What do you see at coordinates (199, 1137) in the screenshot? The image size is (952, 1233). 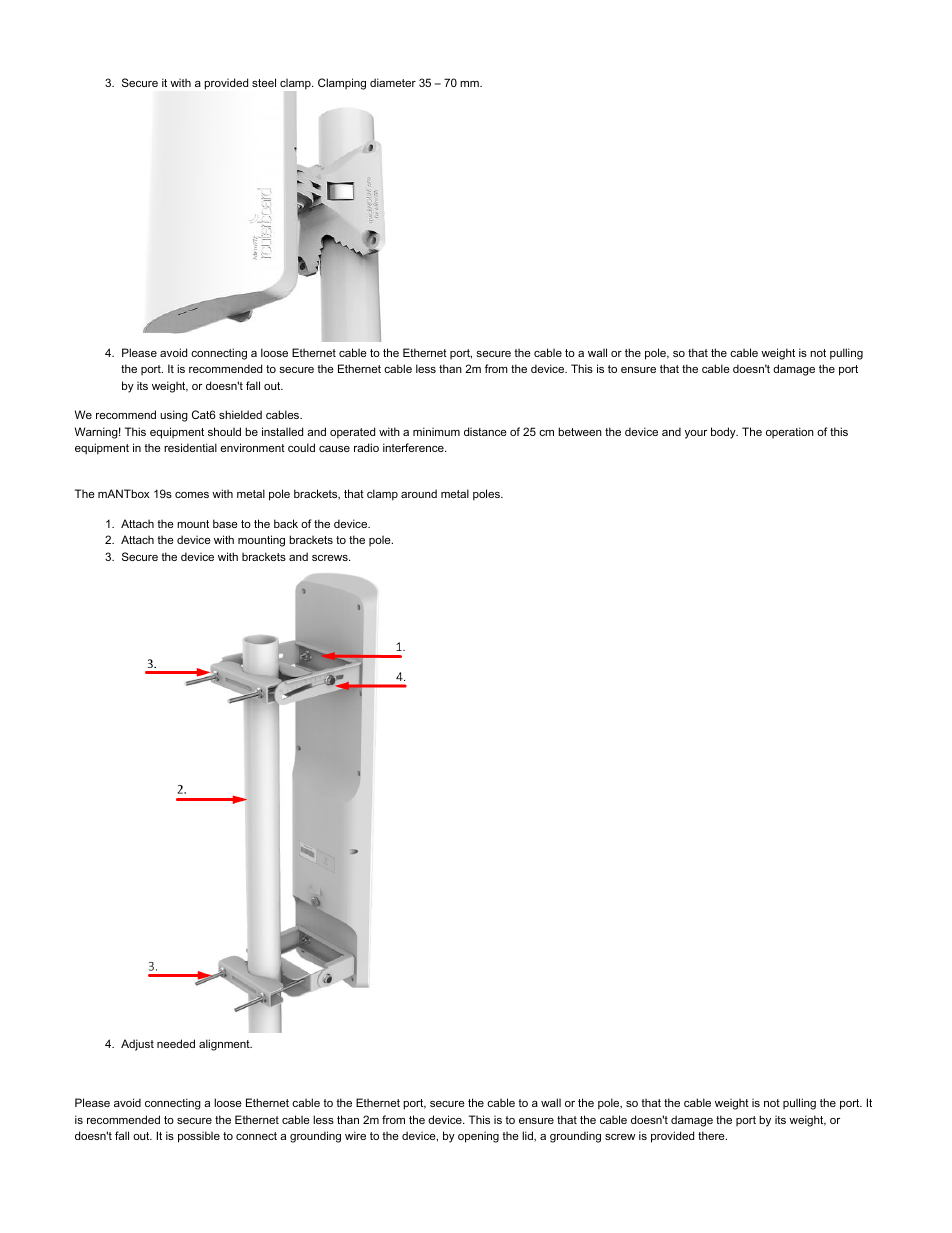 I see `possible` at bounding box center [199, 1137].
